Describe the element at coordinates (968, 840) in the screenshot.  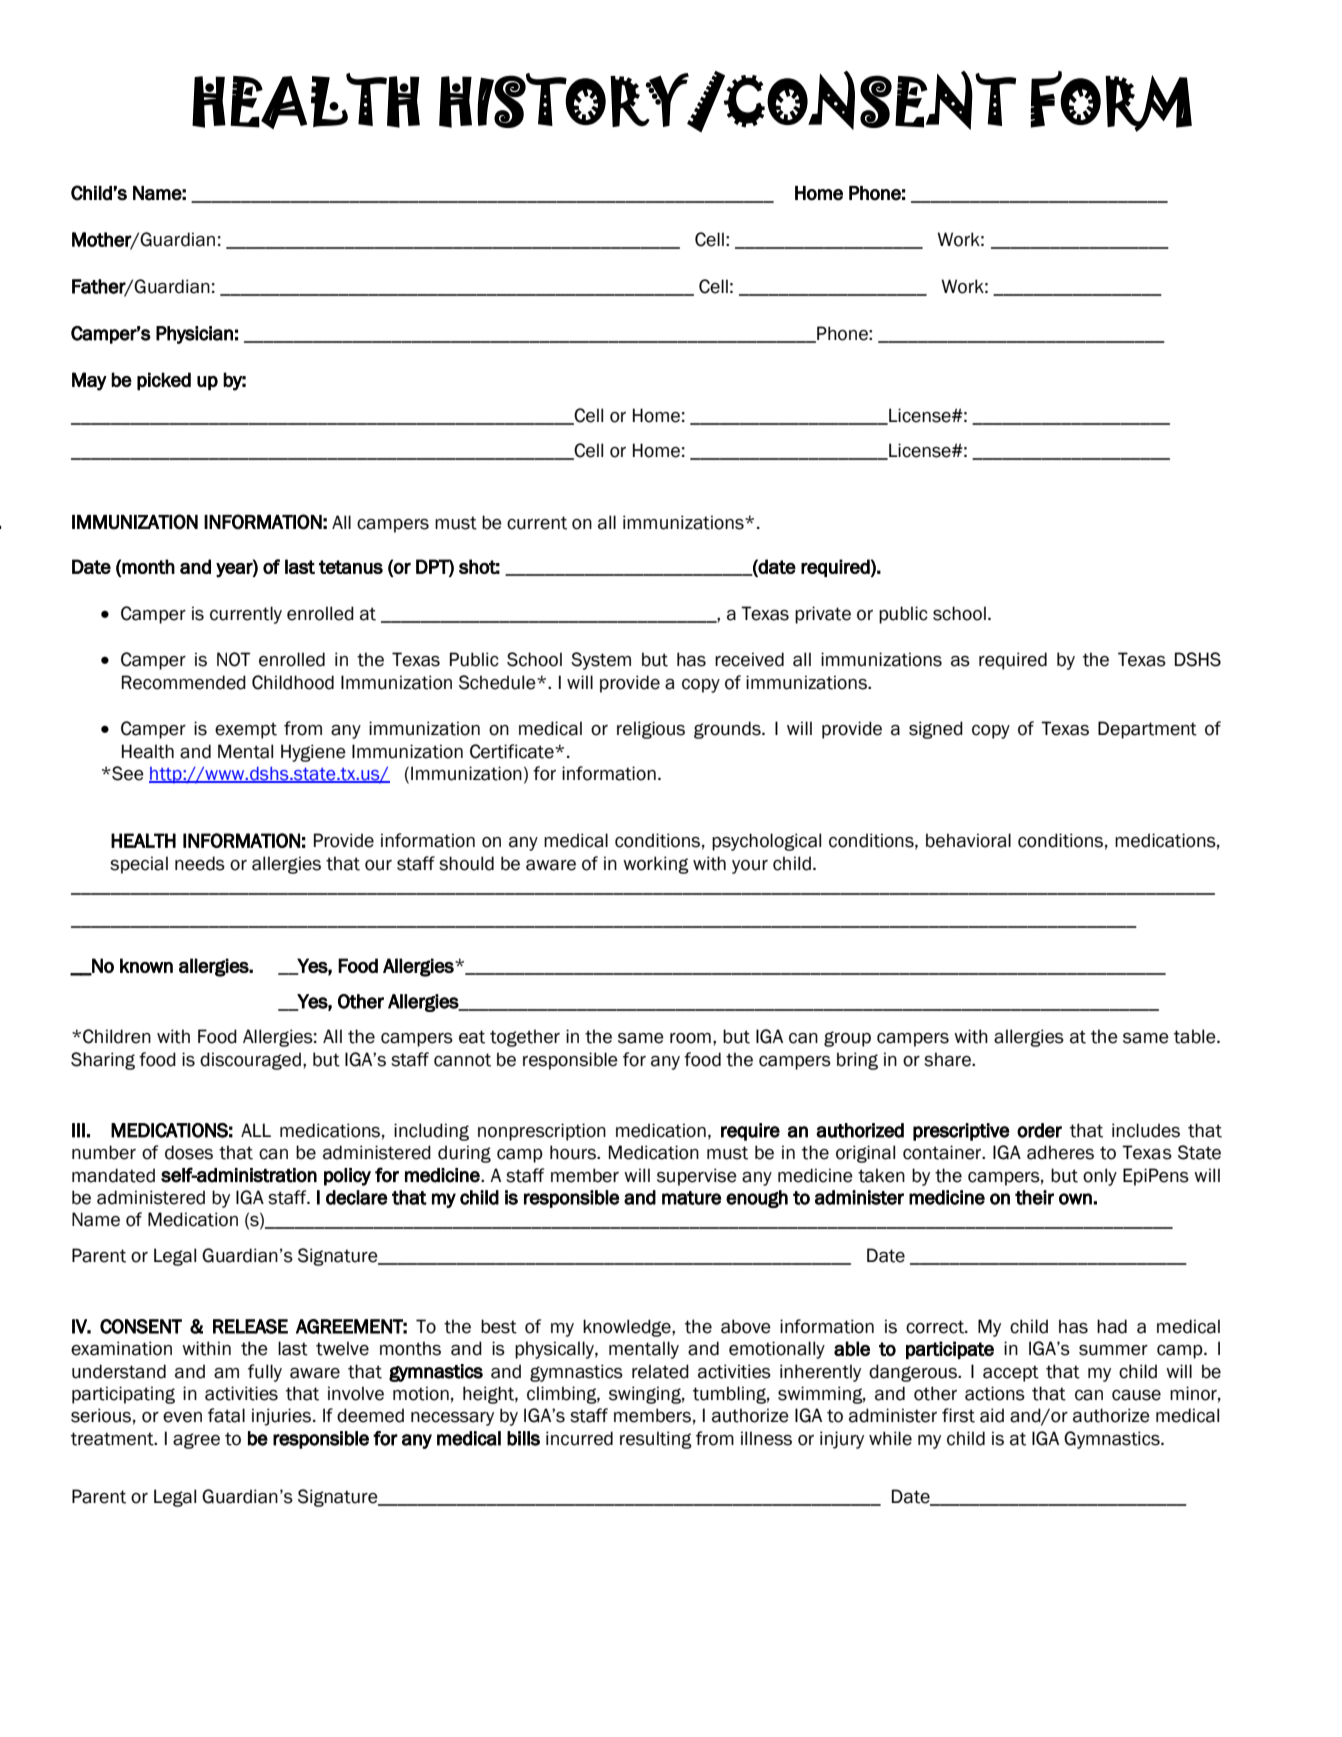
I see `behavioral` at that location.
